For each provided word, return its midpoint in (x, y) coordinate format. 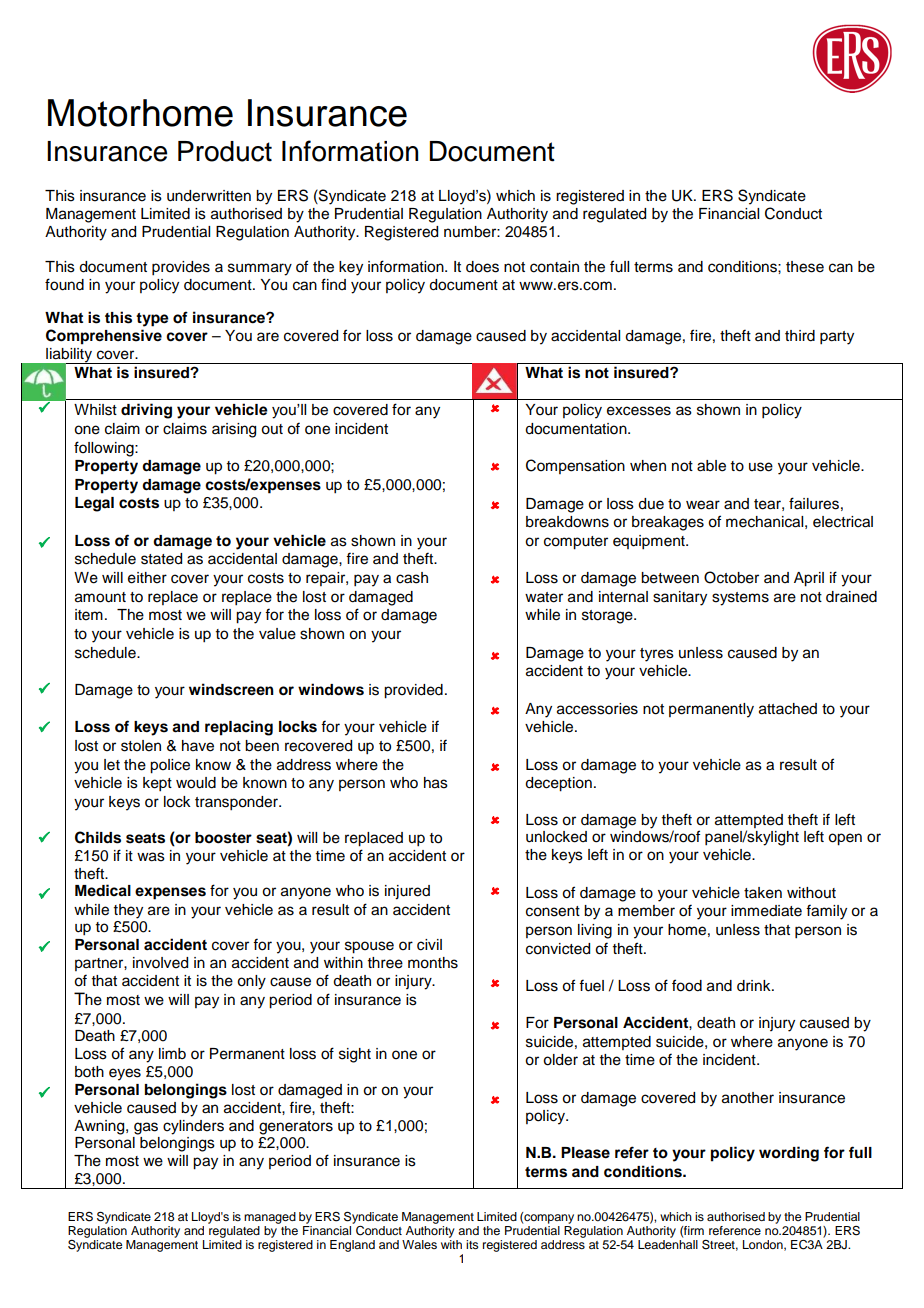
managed (270, 1218)
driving (146, 411)
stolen (141, 746)
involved (160, 963)
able (711, 466)
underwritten (209, 196)
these (805, 267)
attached (788, 709)
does (482, 267)
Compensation (575, 466)
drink (755, 986)
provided (413, 691)
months (433, 963)
